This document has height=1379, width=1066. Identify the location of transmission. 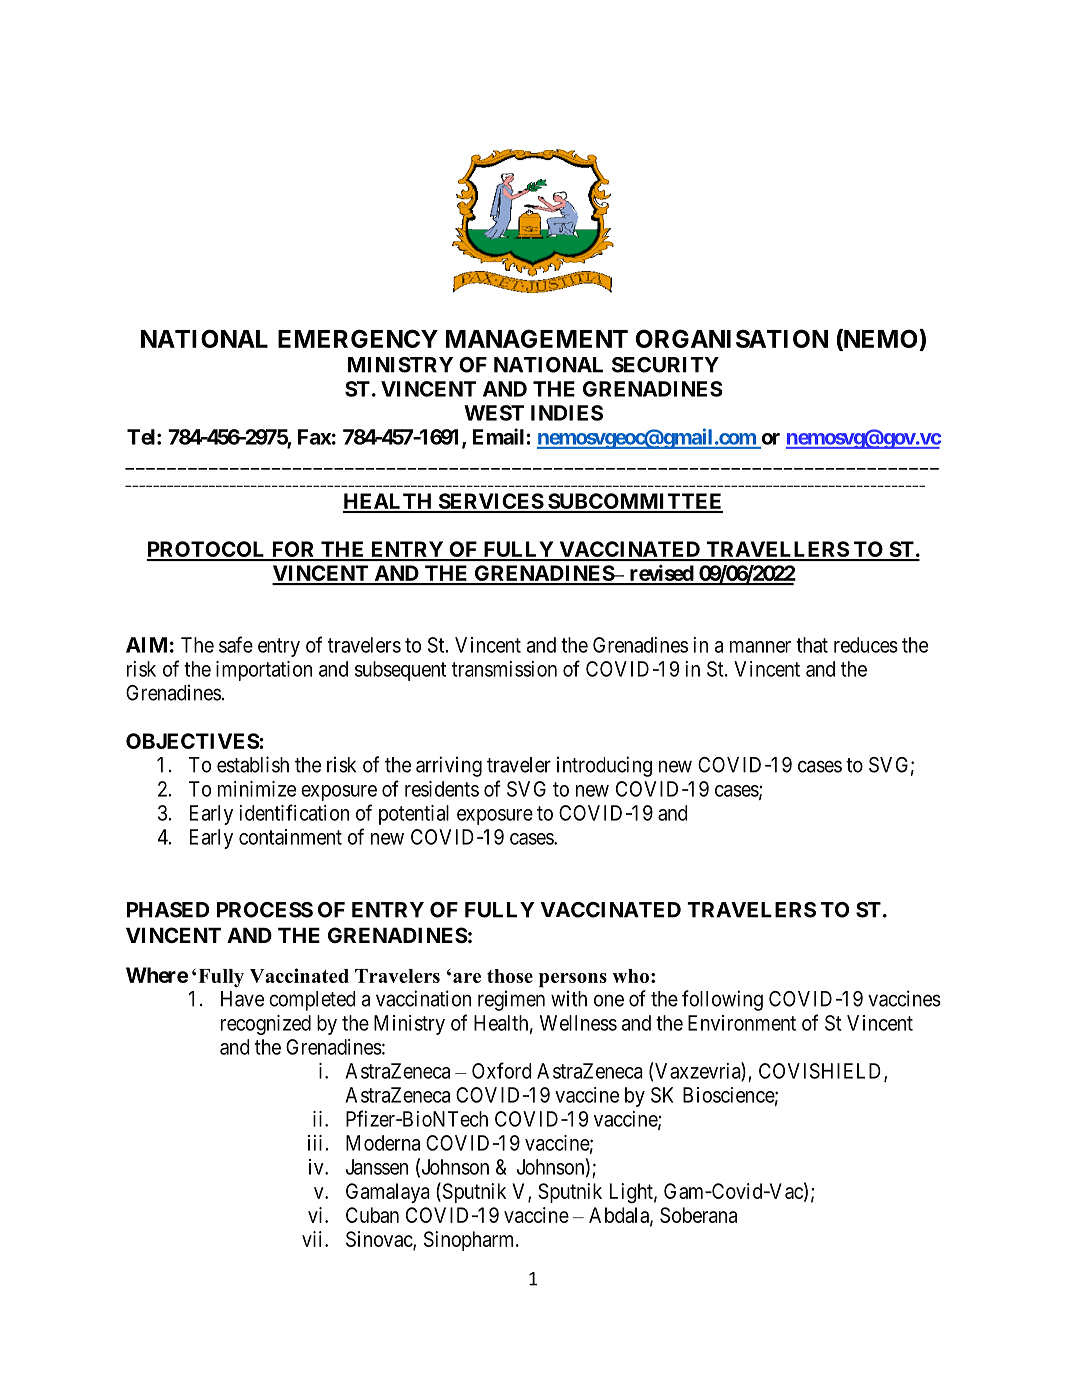
(504, 669).
